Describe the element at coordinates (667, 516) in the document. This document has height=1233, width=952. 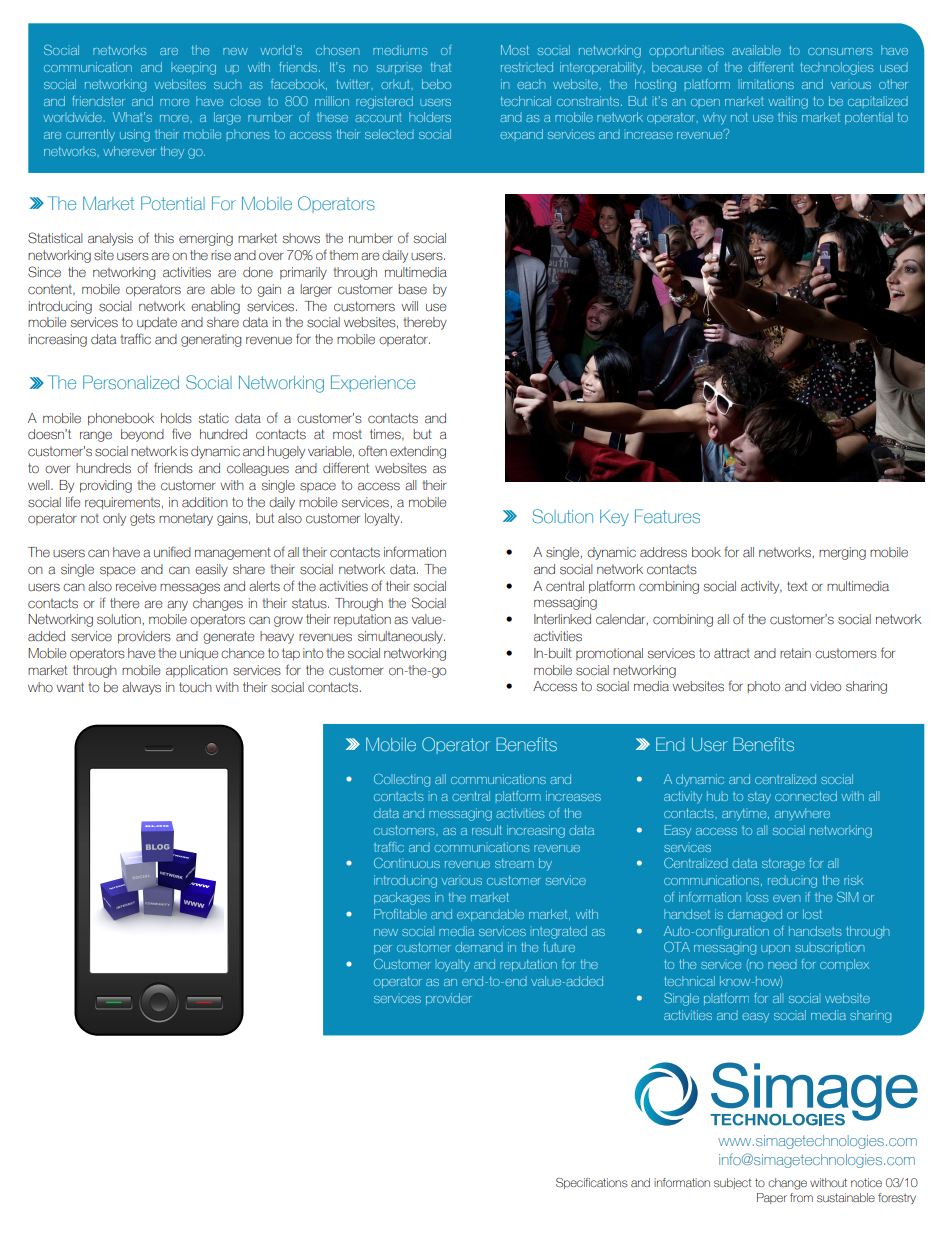
I see `Features` at that location.
